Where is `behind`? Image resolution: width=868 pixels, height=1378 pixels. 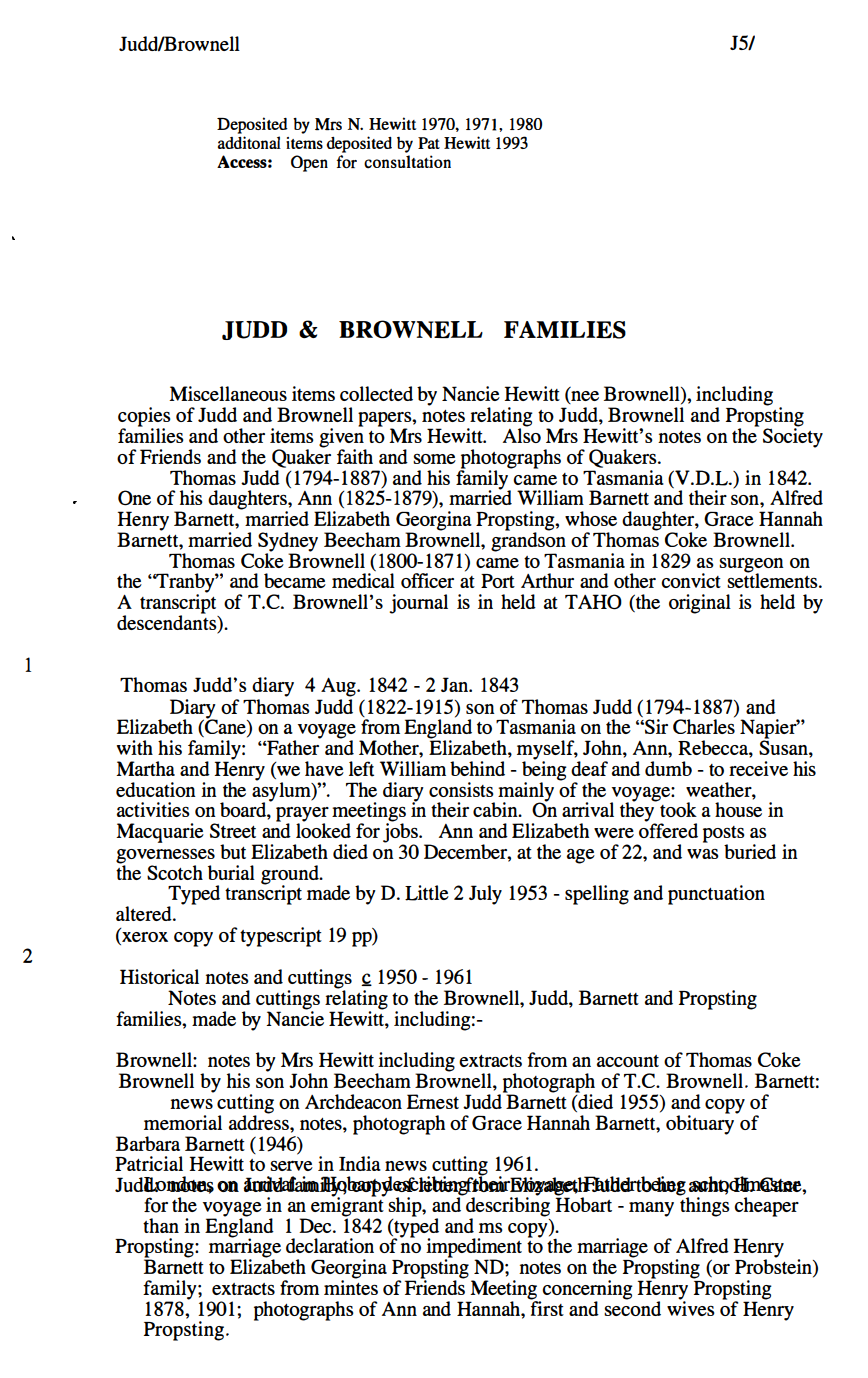 behind is located at coordinates (477, 768).
